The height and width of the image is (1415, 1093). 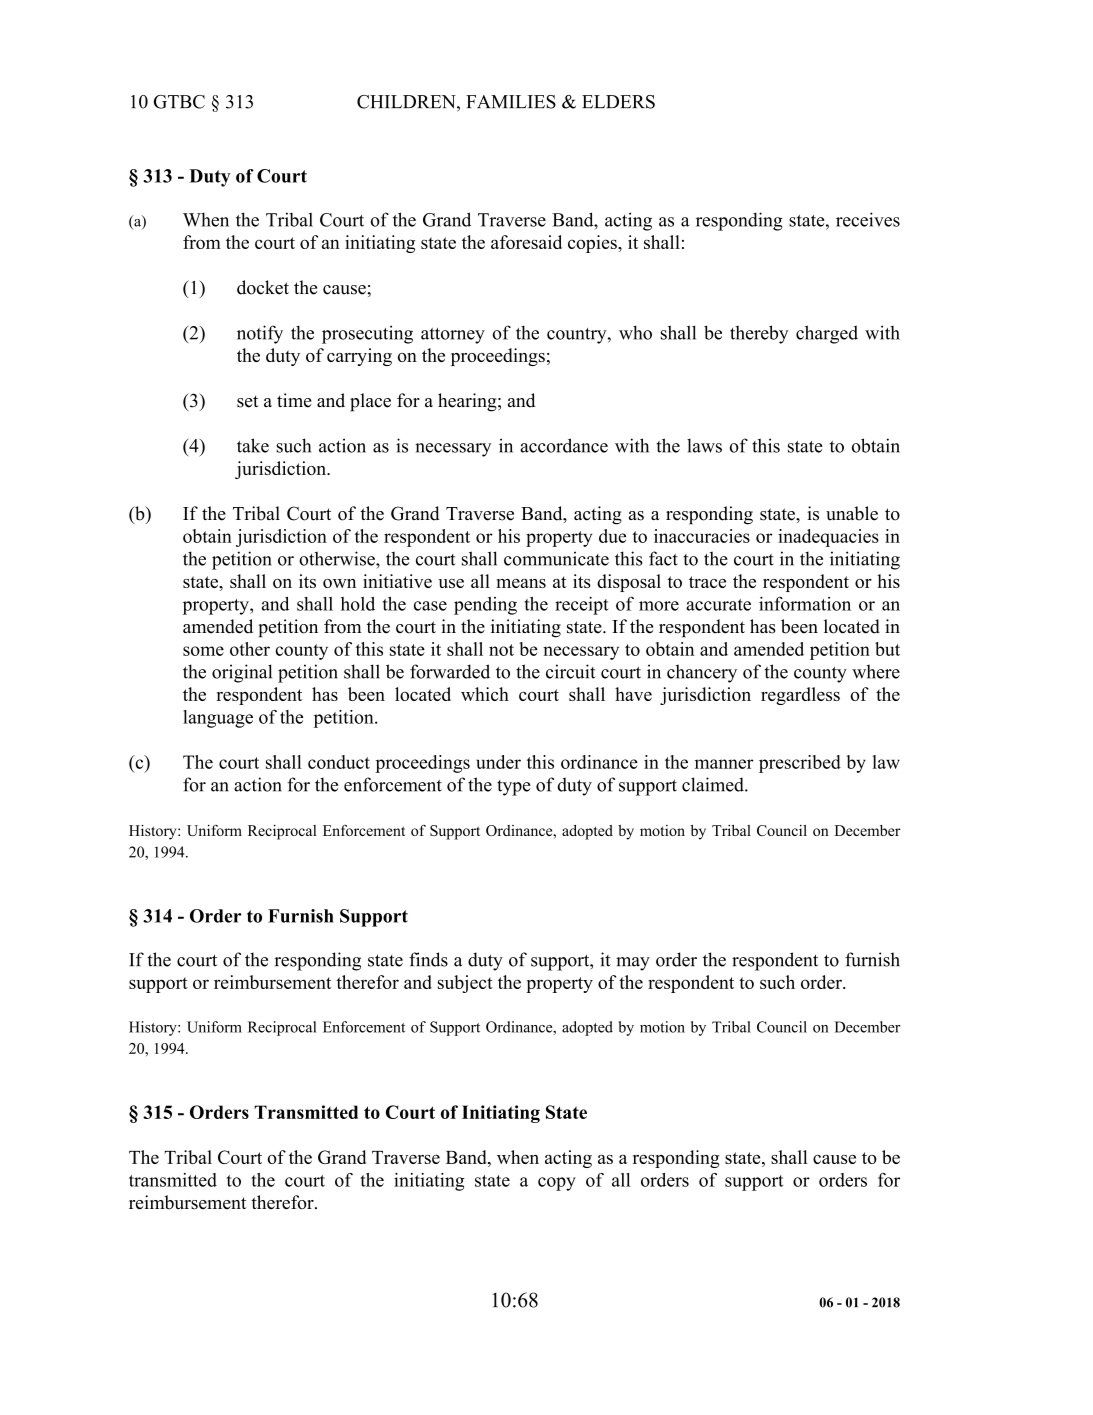 What do you see at coordinates (564, 445) in the image?
I see `accordance` at bounding box center [564, 445].
